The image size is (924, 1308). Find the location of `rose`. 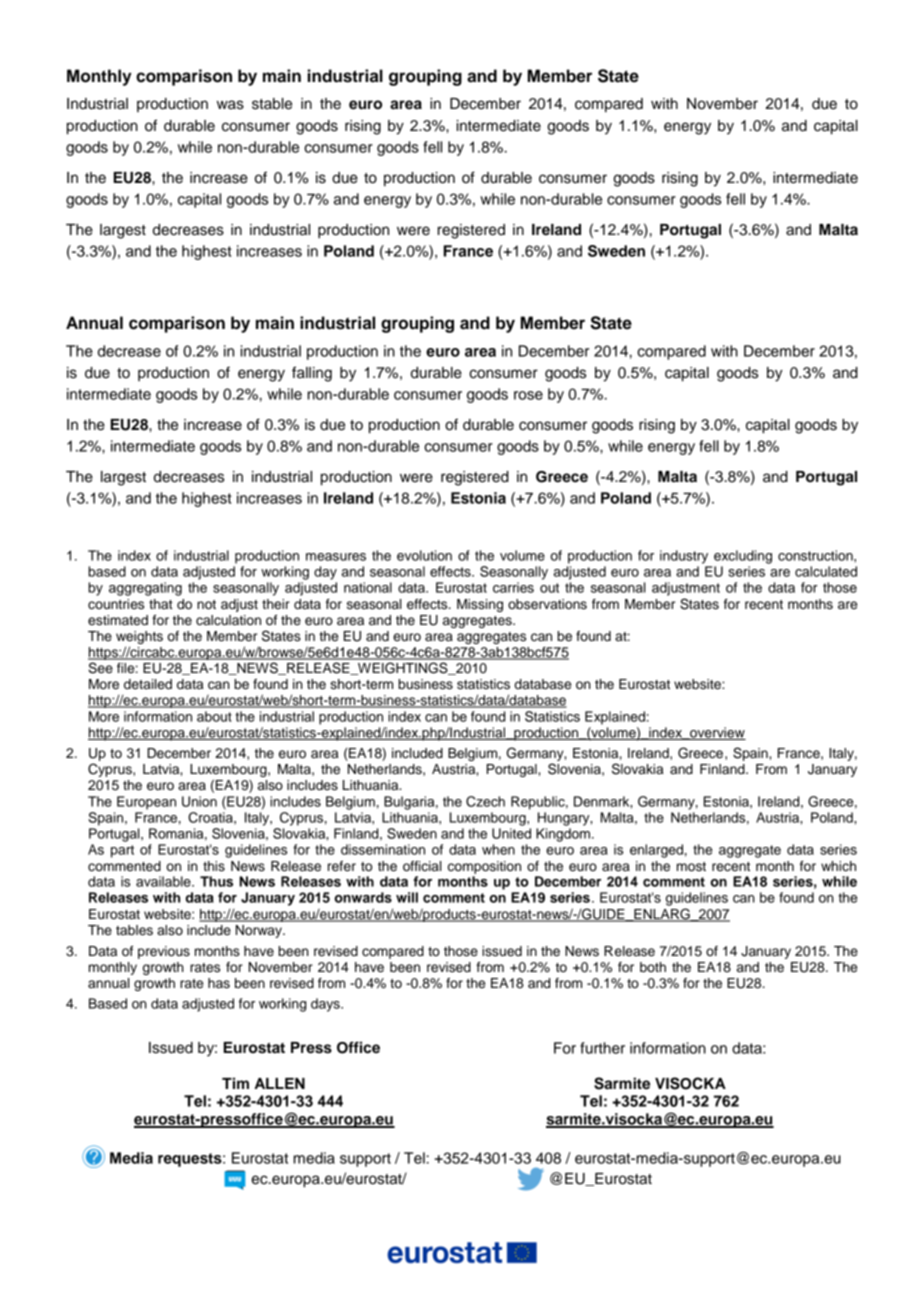

rose is located at coordinates (528, 395).
